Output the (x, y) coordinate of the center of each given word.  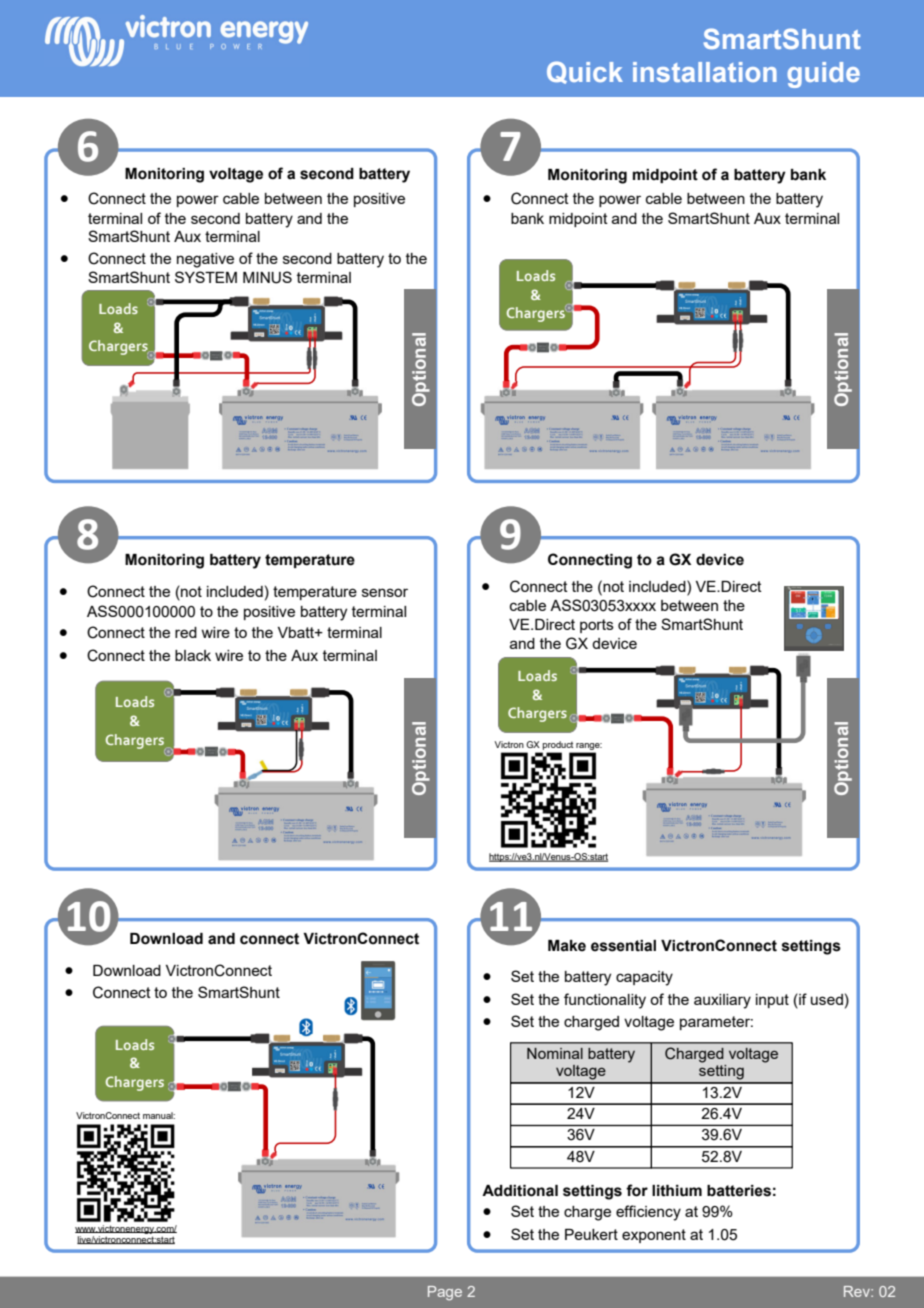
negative (205, 260)
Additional (520, 1191)
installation (705, 72)
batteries (739, 1191)
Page (445, 1293)
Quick (585, 72)
